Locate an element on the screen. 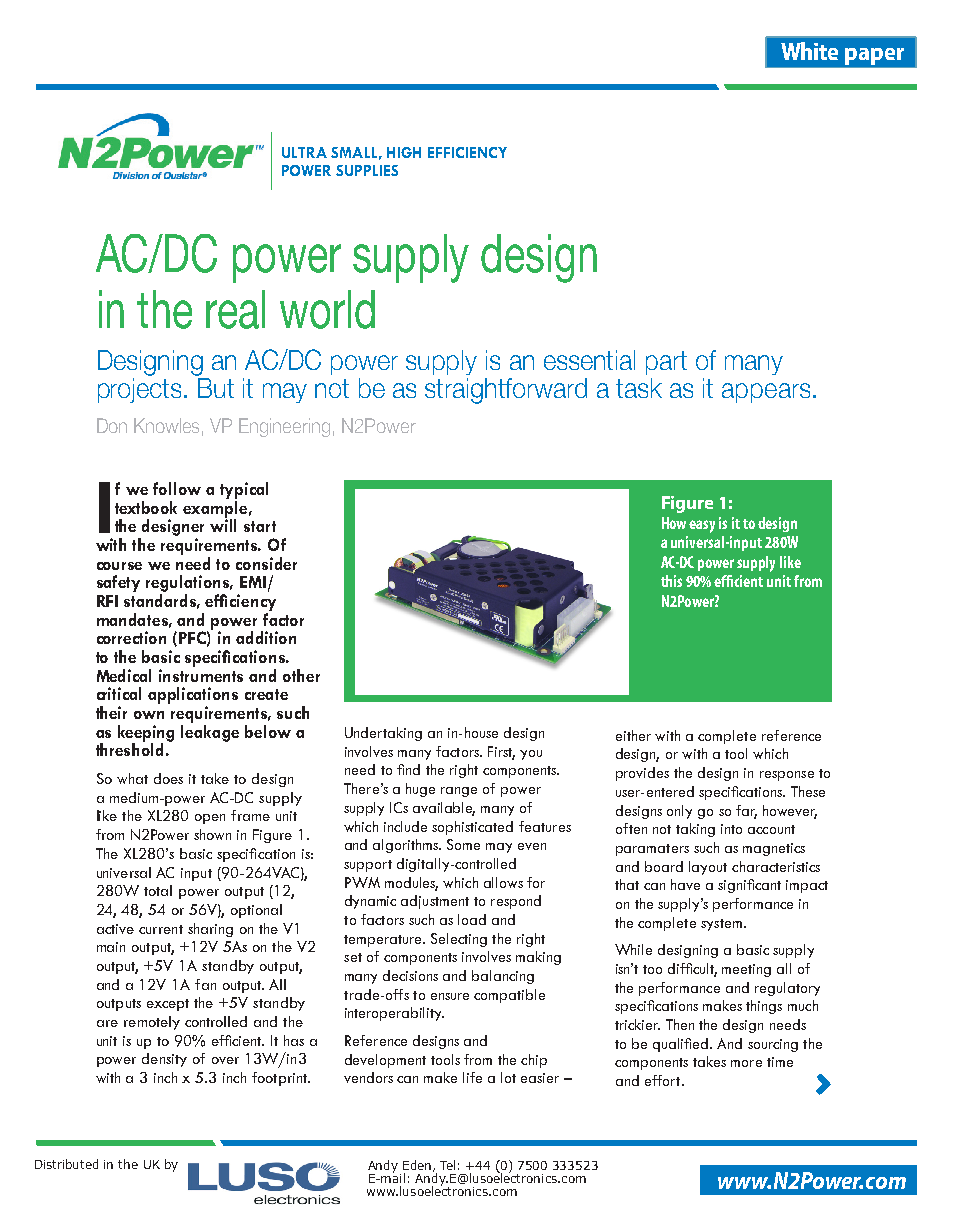 This screenshot has height=1232, width=953. effort is located at coordinates (664, 1080).
